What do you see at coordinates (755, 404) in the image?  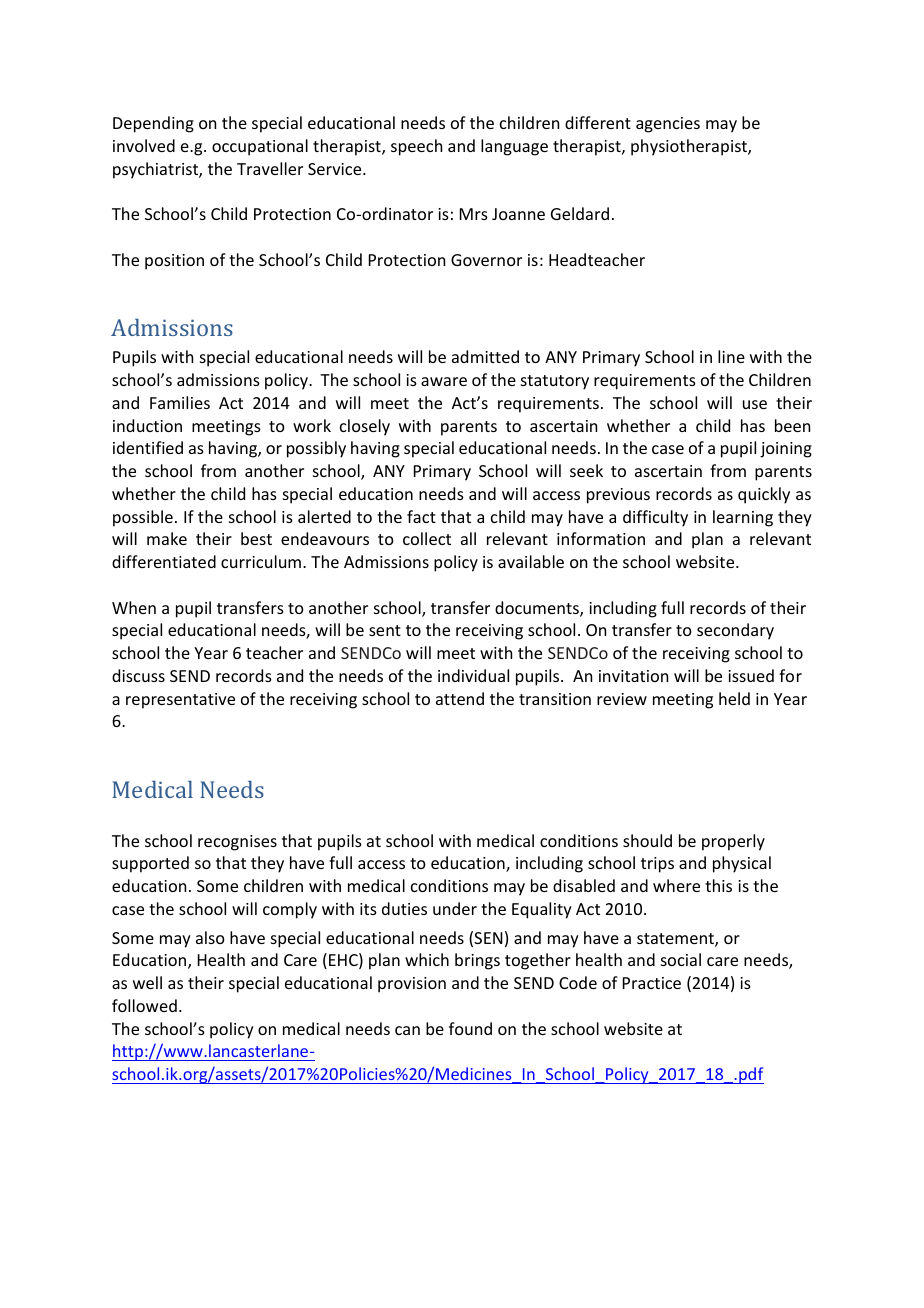 I see `use` at bounding box center [755, 404].
